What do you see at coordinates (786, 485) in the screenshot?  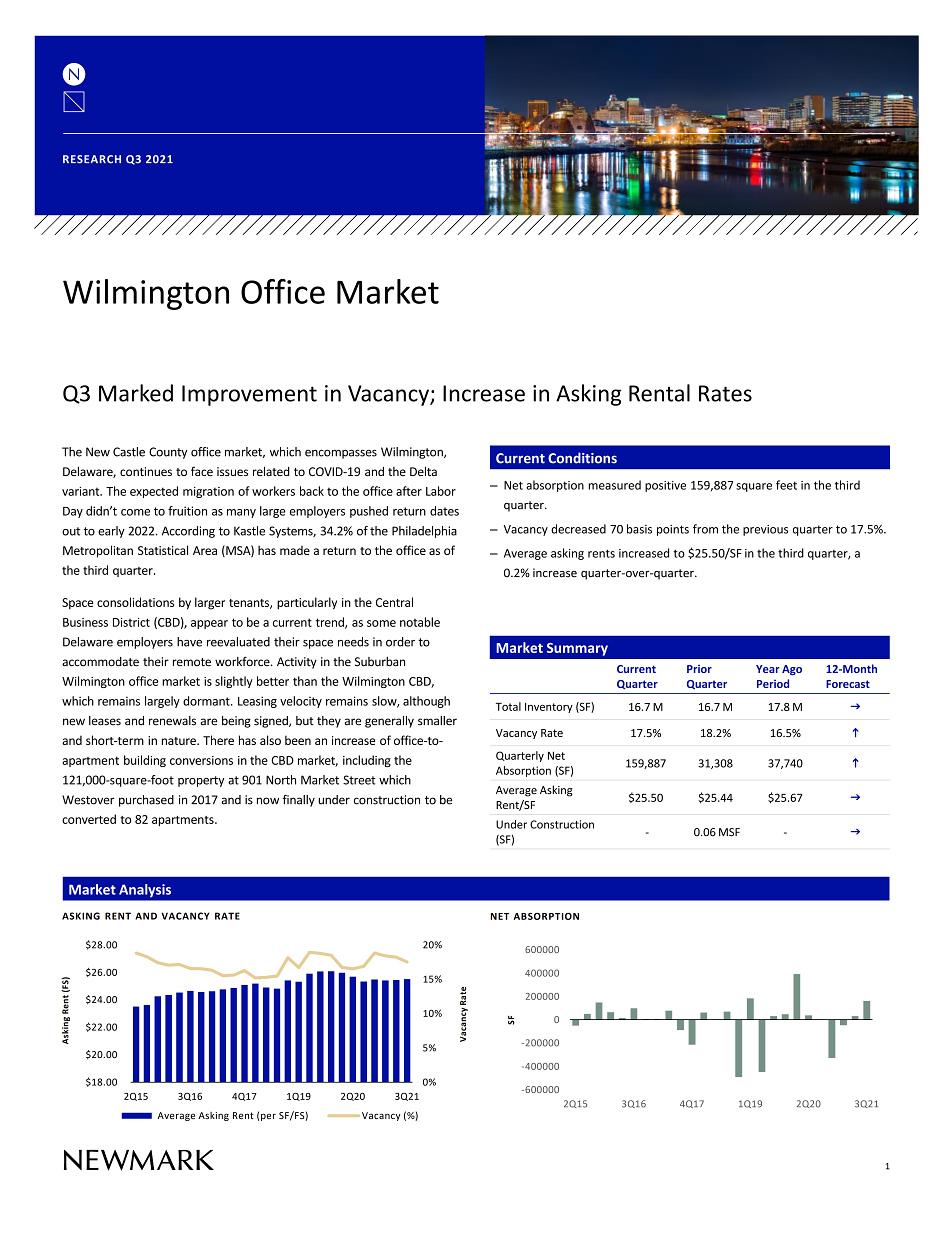 I see `feet` at bounding box center [786, 485].
